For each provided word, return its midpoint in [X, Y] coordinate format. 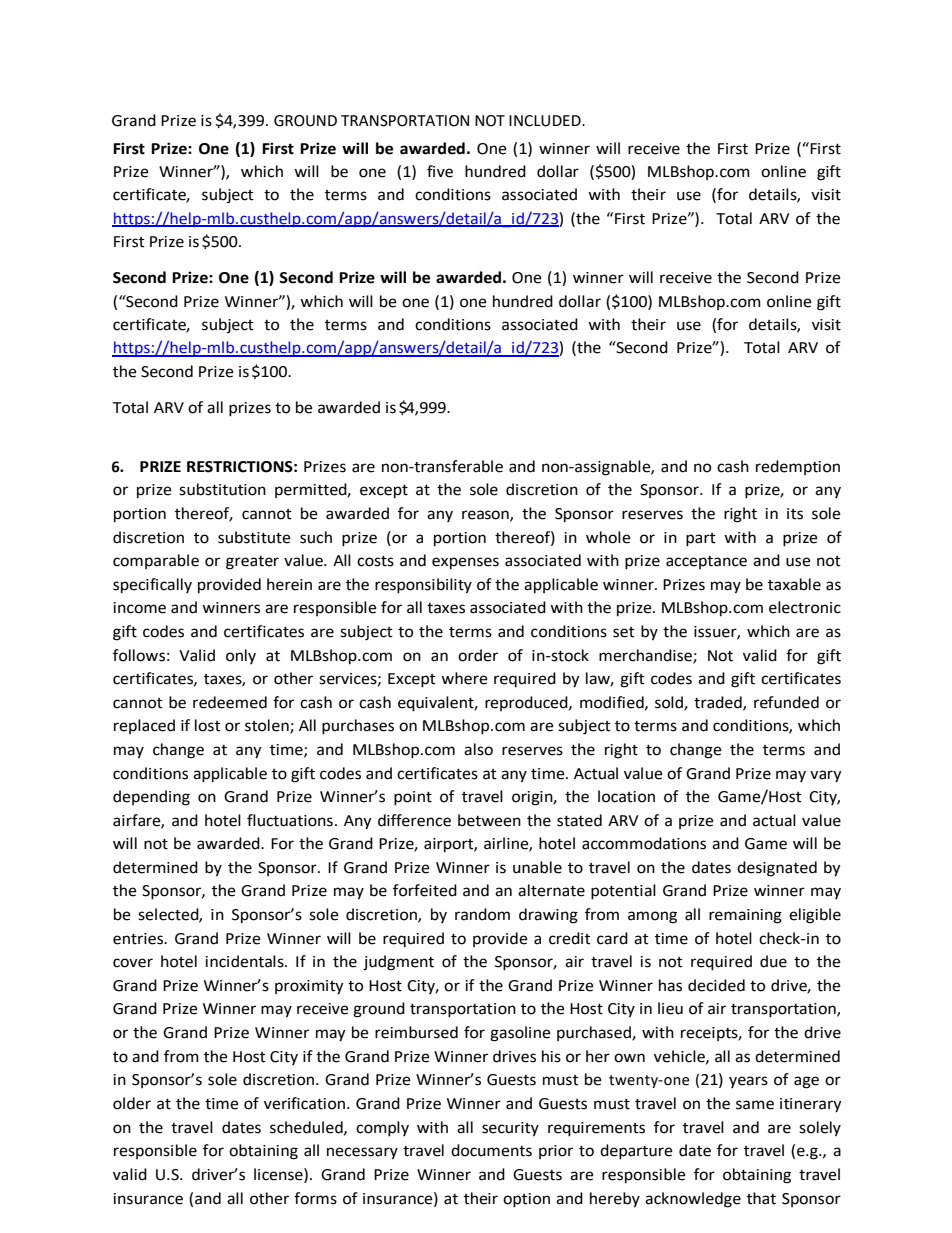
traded [719, 703]
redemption [798, 467]
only [241, 656]
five [440, 171]
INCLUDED [546, 121]
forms [315, 1198]
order [478, 655]
